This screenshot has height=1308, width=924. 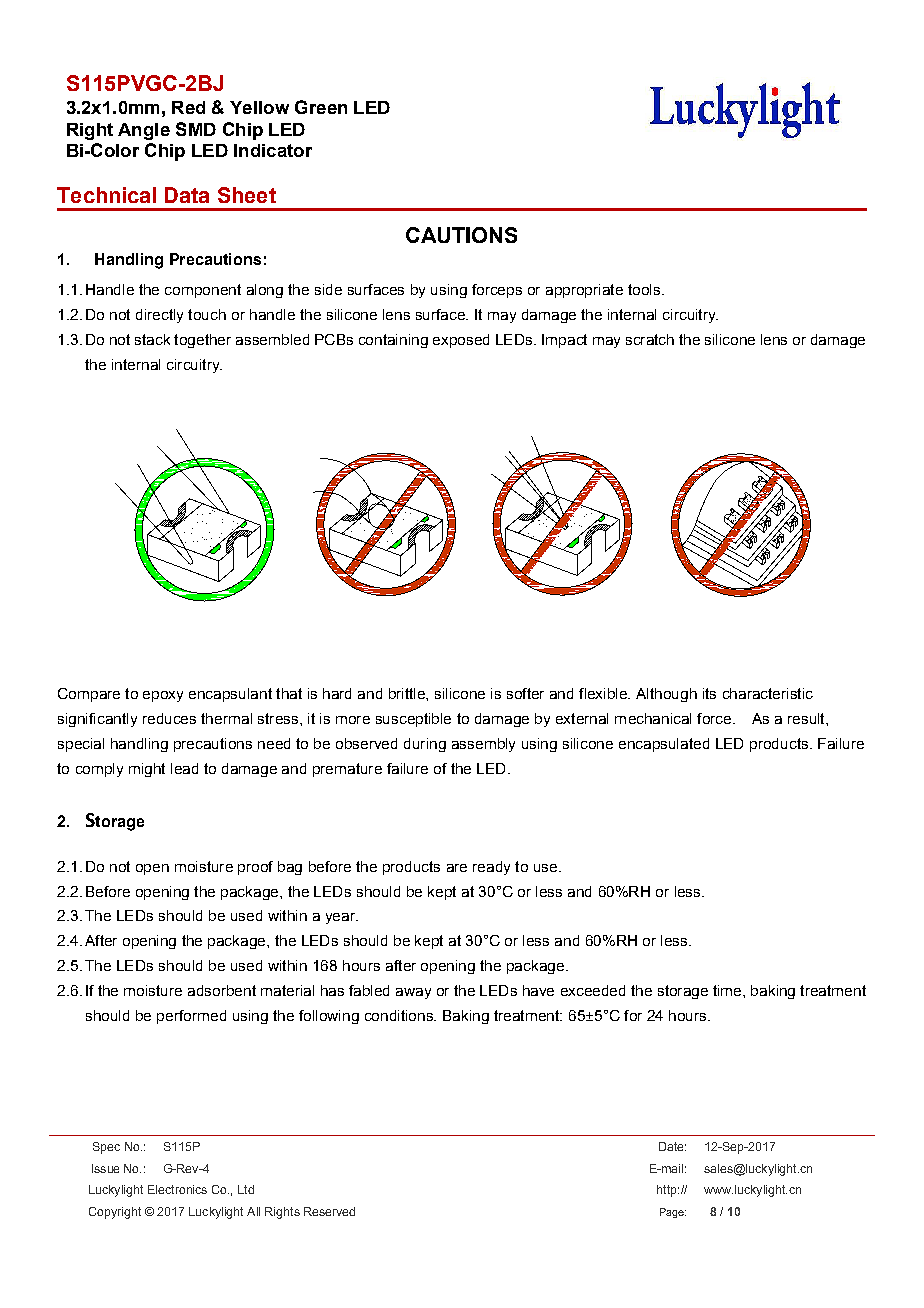 I want to click on epoxy, so click(x=163, y=696).
